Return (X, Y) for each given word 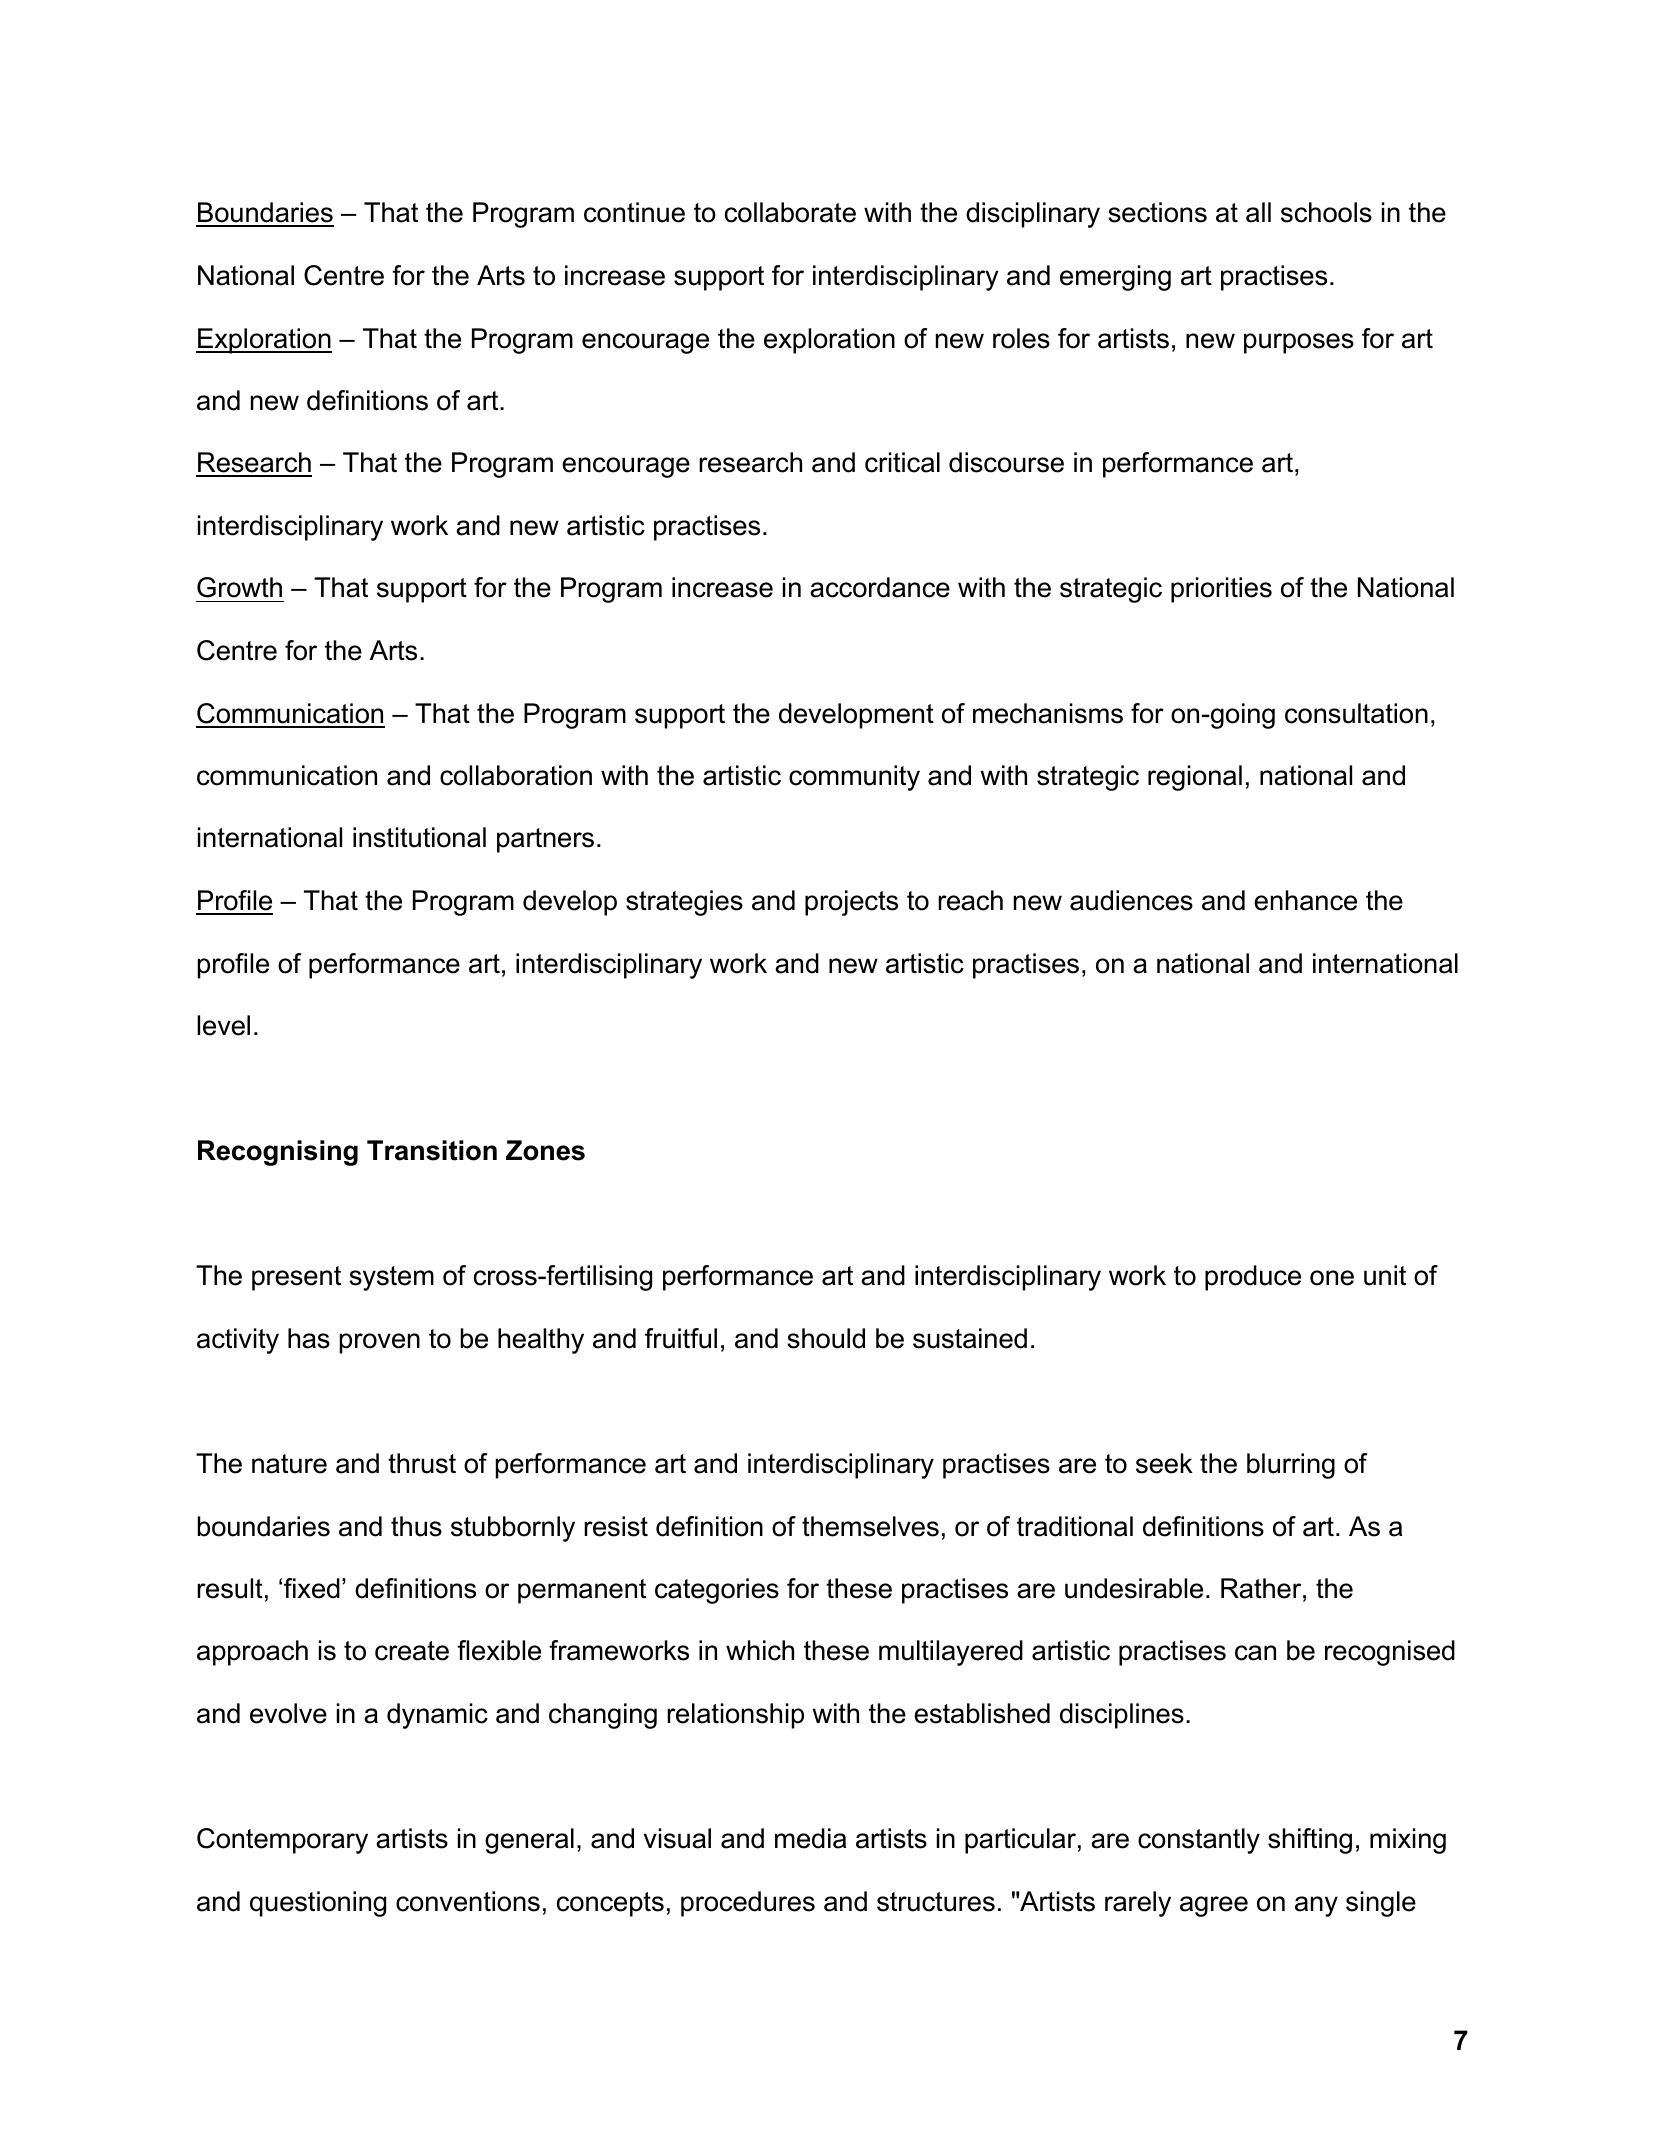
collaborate (790, 212)
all (1258, 212)
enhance (1305, 900)
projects (851, 903)
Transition (432, 1150)
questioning (318, 1904)
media (810, 1838)
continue (634, 212)
